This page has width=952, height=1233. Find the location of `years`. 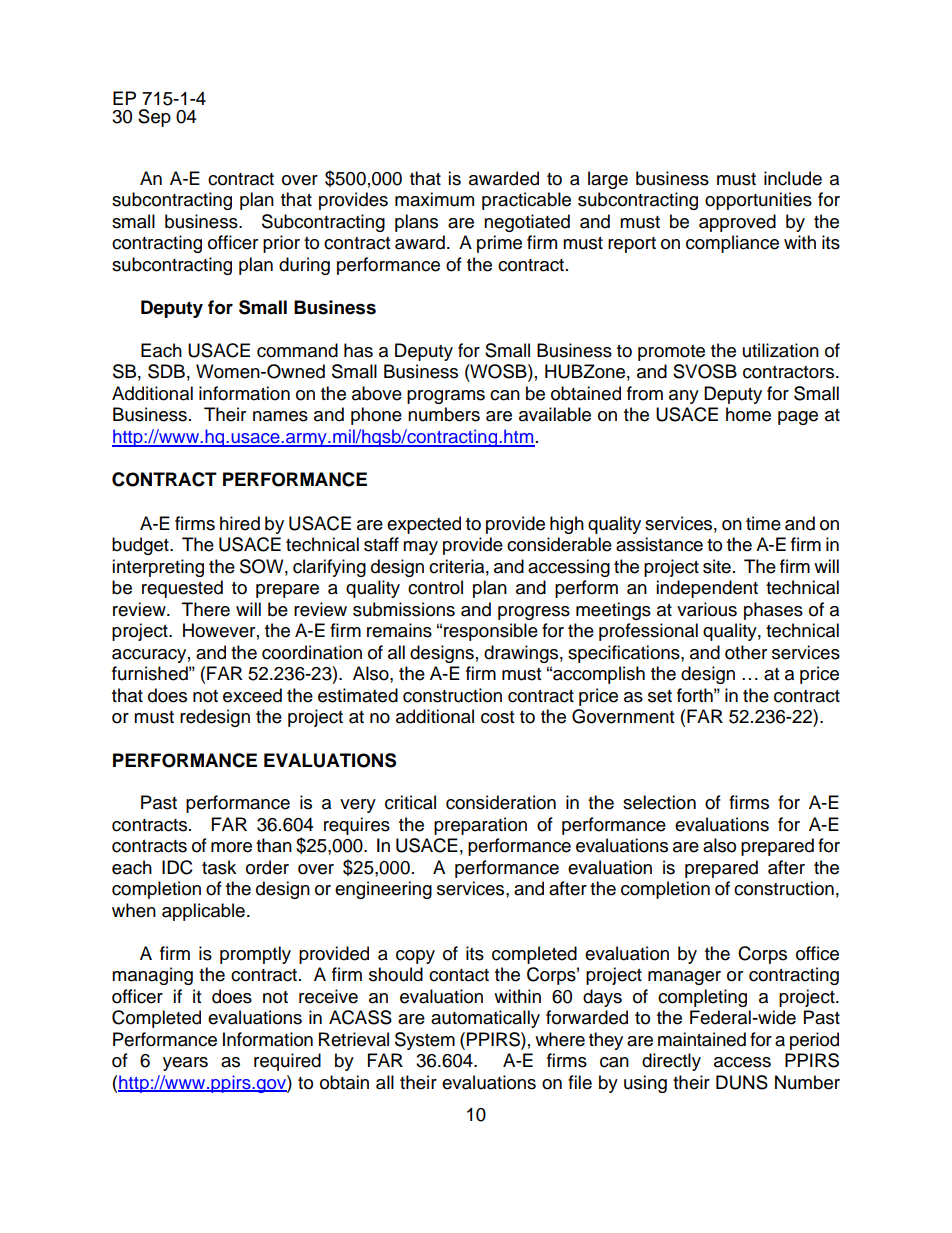

years is located at coordinates (185, 1064).
